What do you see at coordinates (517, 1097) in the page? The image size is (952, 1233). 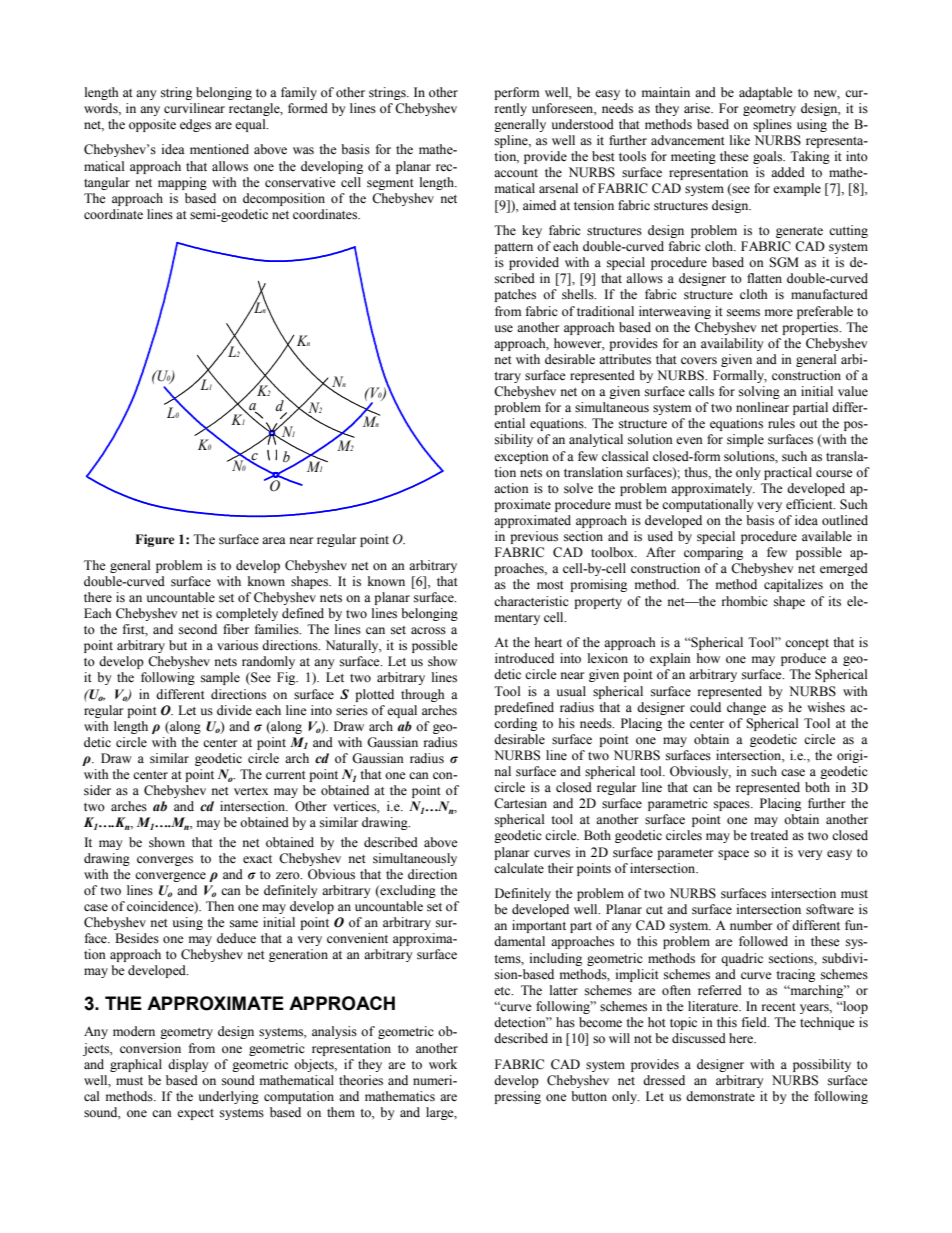 I see `pressing` at bounding box center [517, 1097].
